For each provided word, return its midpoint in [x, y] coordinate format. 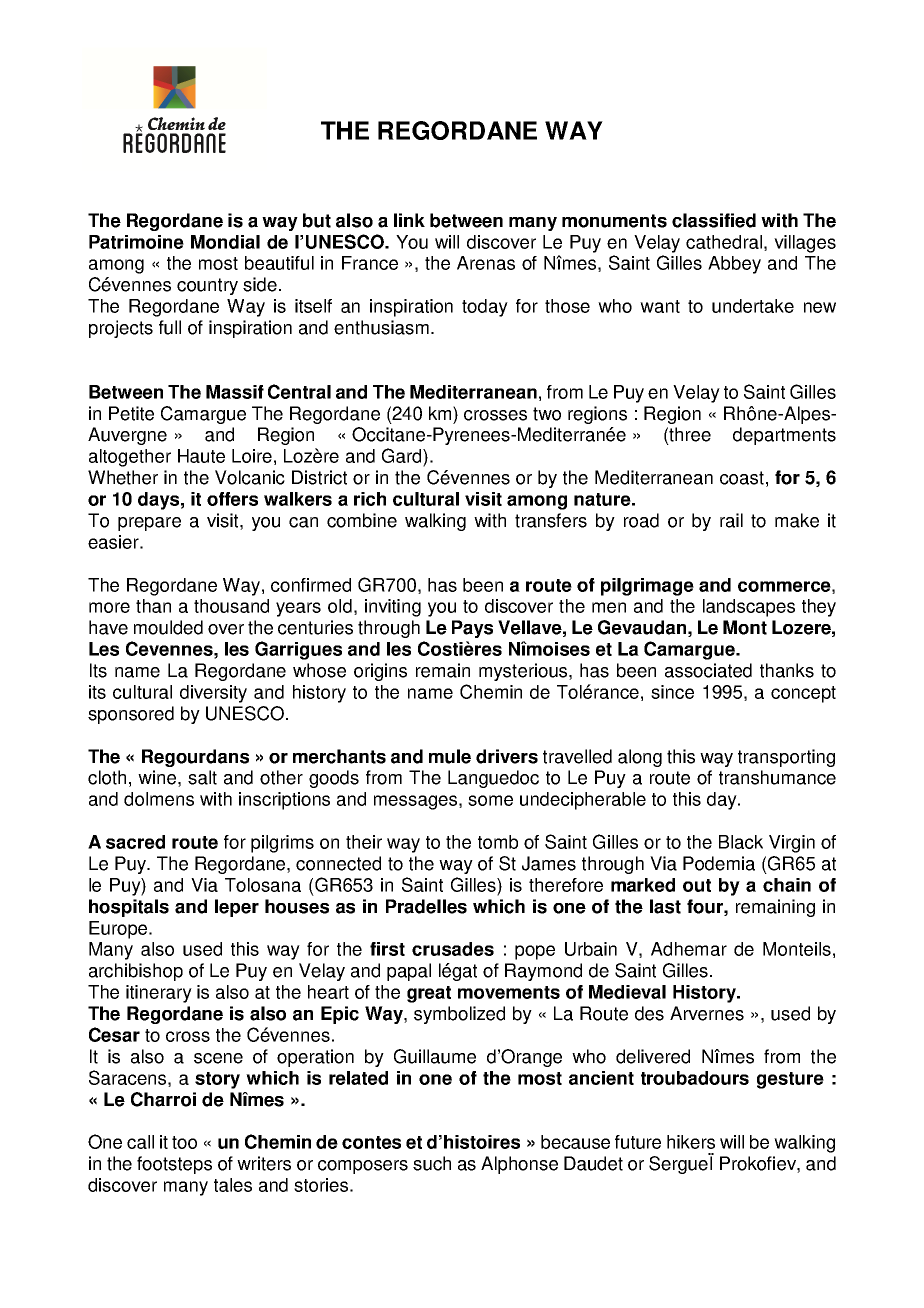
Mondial [225, 242]
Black [741, 842]
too [184, 1142]
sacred [135, 842]
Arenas [486, 263]
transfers [551, 520]
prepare [149, 524]
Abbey [734, 265]
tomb [498, 842]
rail [731, 520]
